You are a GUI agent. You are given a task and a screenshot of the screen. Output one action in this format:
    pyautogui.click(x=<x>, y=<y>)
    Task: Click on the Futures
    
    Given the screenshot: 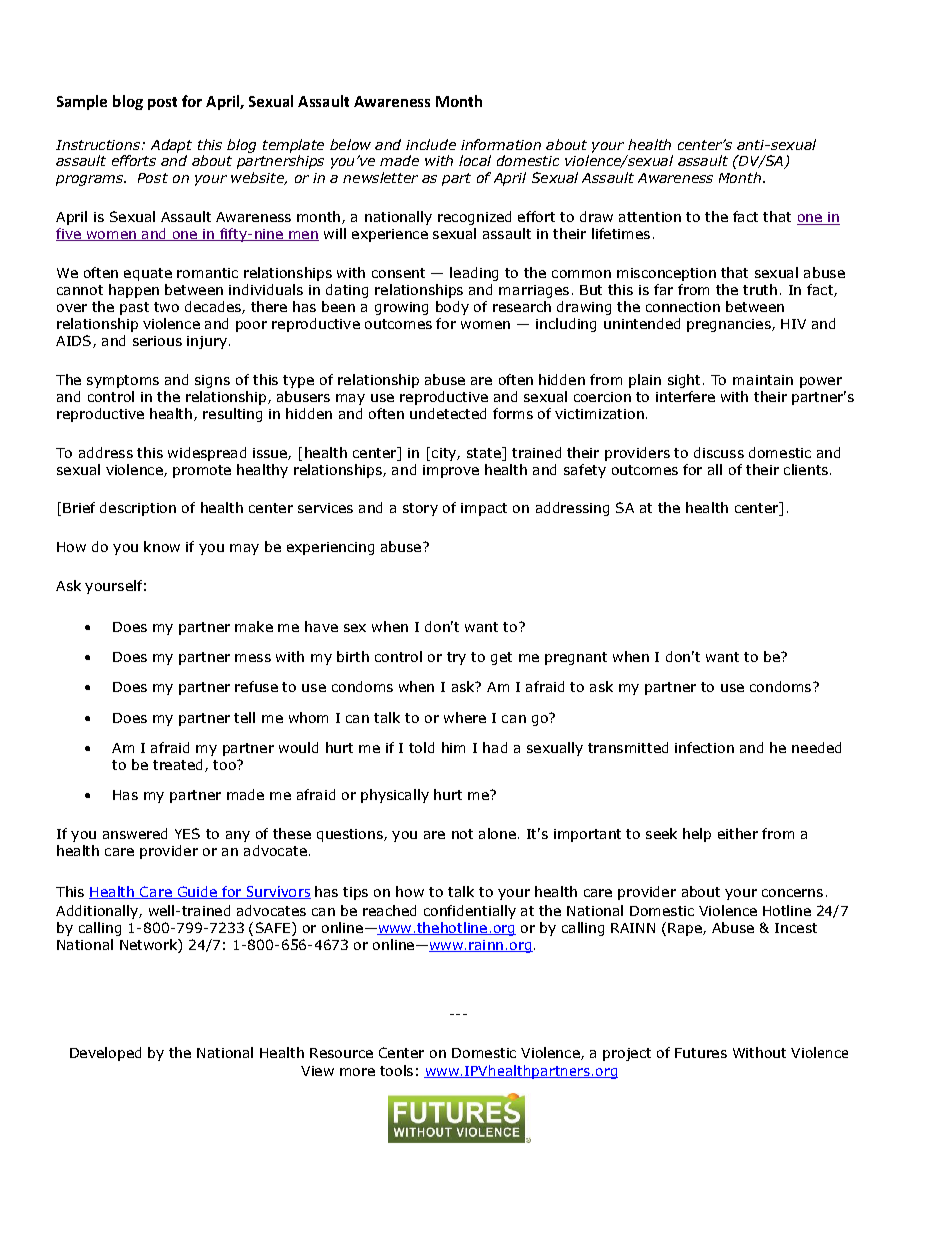 What is the action you would take?
    pyautogui.click(x=701, y=1053)
